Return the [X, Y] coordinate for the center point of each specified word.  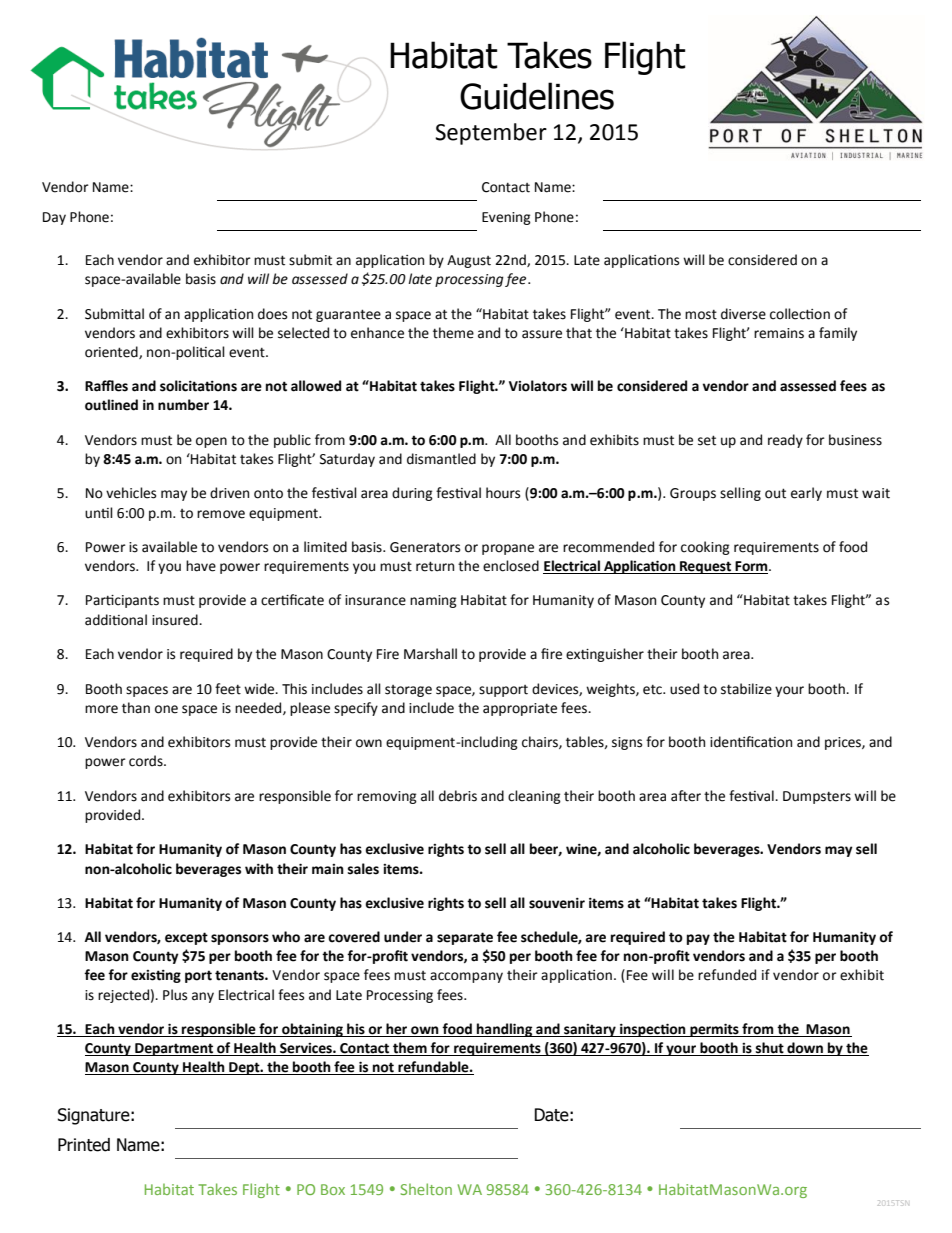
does [272, 314]
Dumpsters [817, 797]
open [211, 442]
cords [147, 761]
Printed [84, 1145]
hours [503, 493]
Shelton [426, 1189]
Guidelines [537, 96]
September [491, 134]
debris [458, 796]
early [806, 494]
